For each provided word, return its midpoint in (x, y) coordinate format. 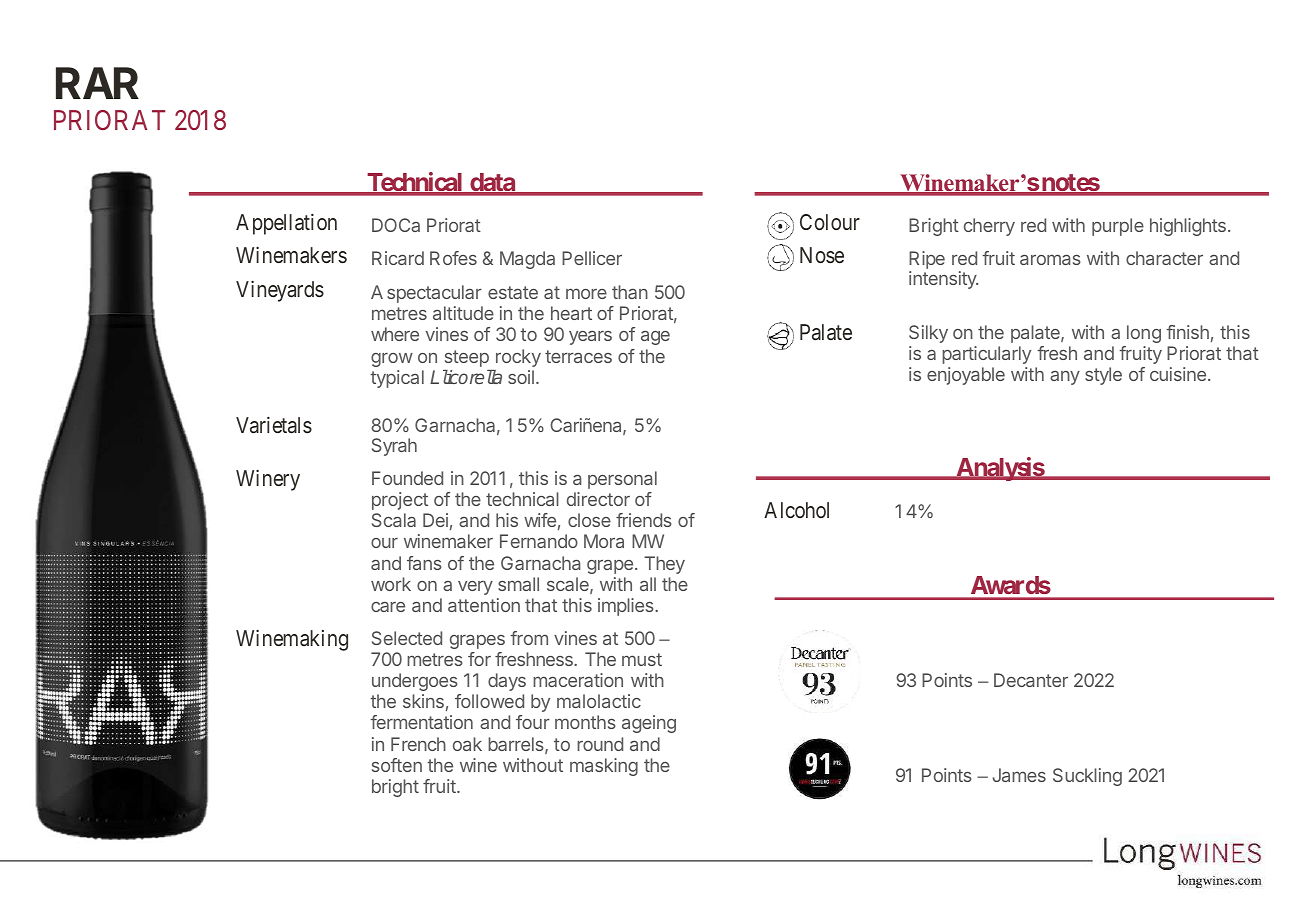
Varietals (274, 425)
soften (397, 765)
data (492, 184)
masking (604, 767)
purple (1118, 227)
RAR (97, 83)
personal (622, 480)
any (1065, 378)
